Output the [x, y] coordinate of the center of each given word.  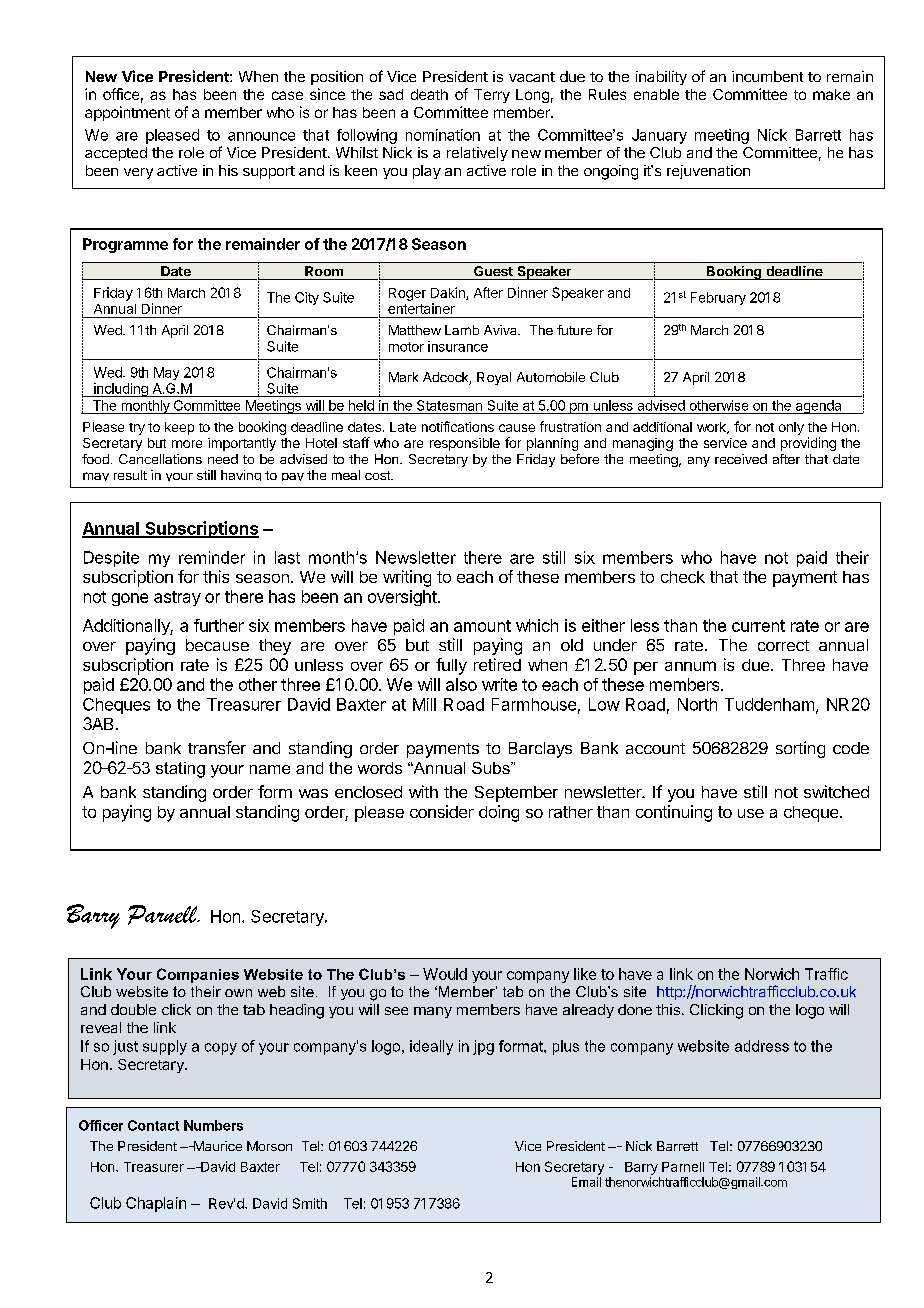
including [121, 390]
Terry [492, 96]
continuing [674, 813]
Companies [198, 975]
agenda [818, 407]
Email [586, 1182]
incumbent [767, 76]
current [758, 626]
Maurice [216, 1146]
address [762, 1046]
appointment [127, 113]
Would [445, 974]
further [219, 625]
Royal [494, 378]
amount [482, 626]
